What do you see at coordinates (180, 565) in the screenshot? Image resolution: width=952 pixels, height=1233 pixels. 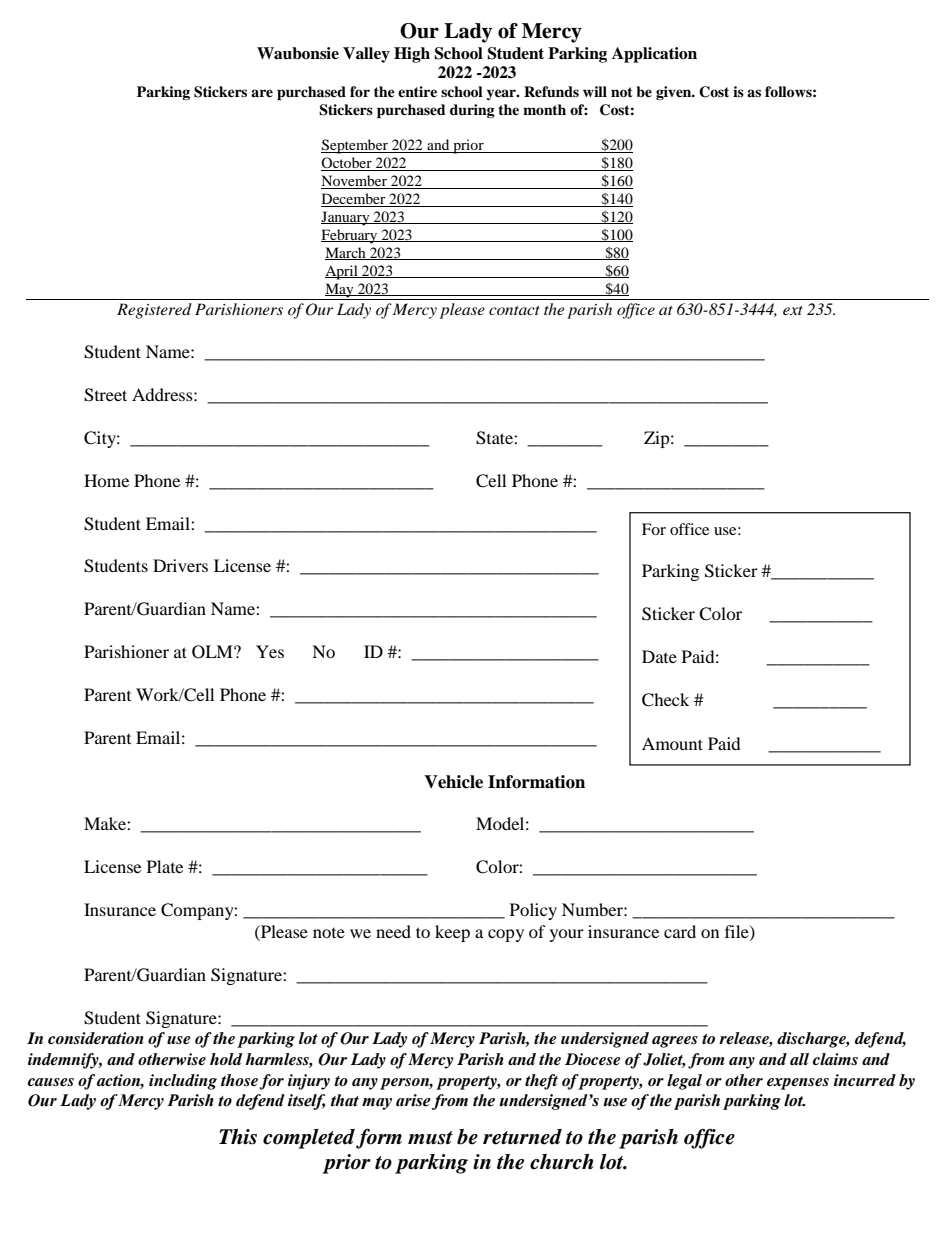 I see `Drivers` at bounding box center [180, 565].
